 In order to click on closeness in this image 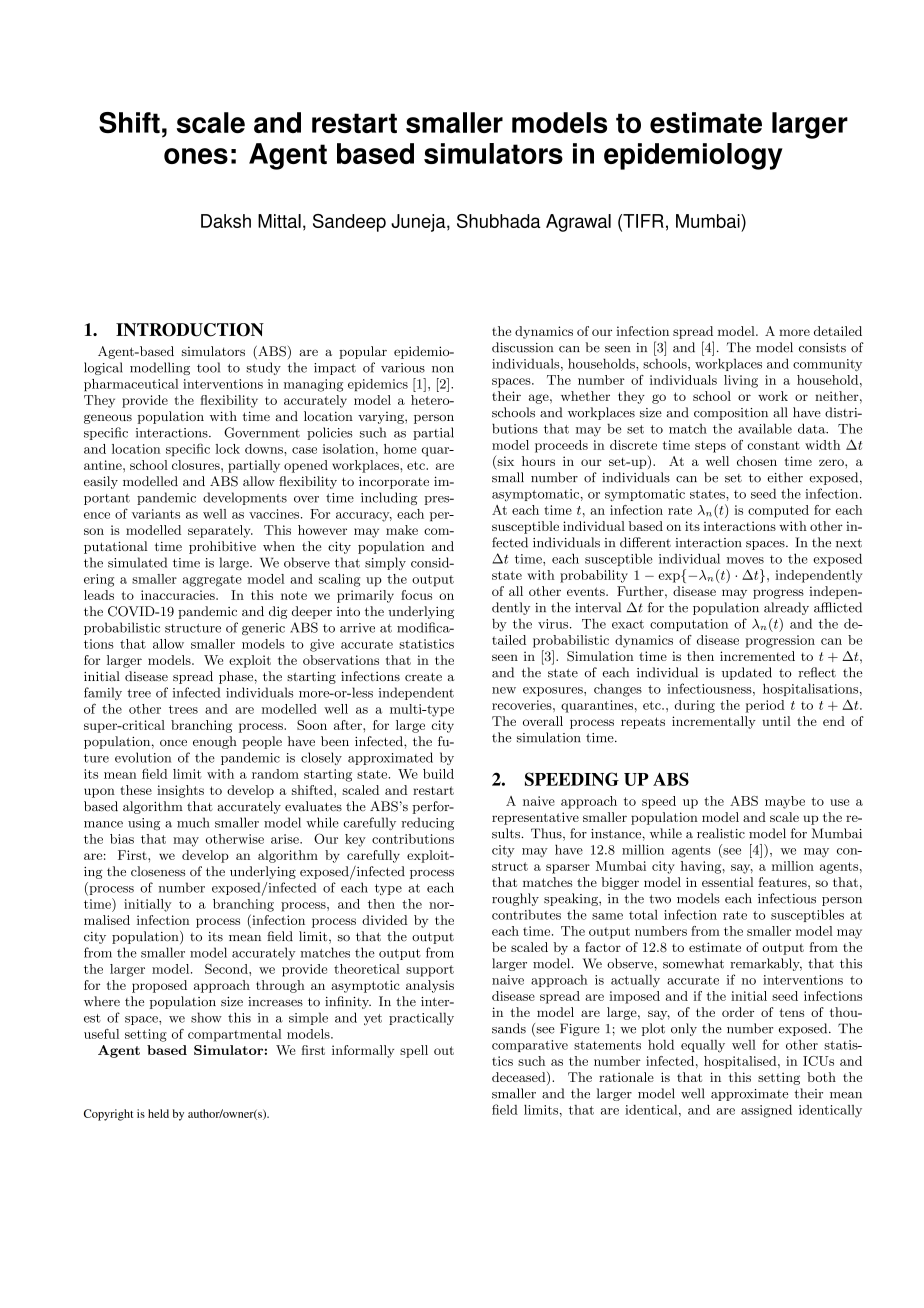, I will do `click(158, 871)`.
